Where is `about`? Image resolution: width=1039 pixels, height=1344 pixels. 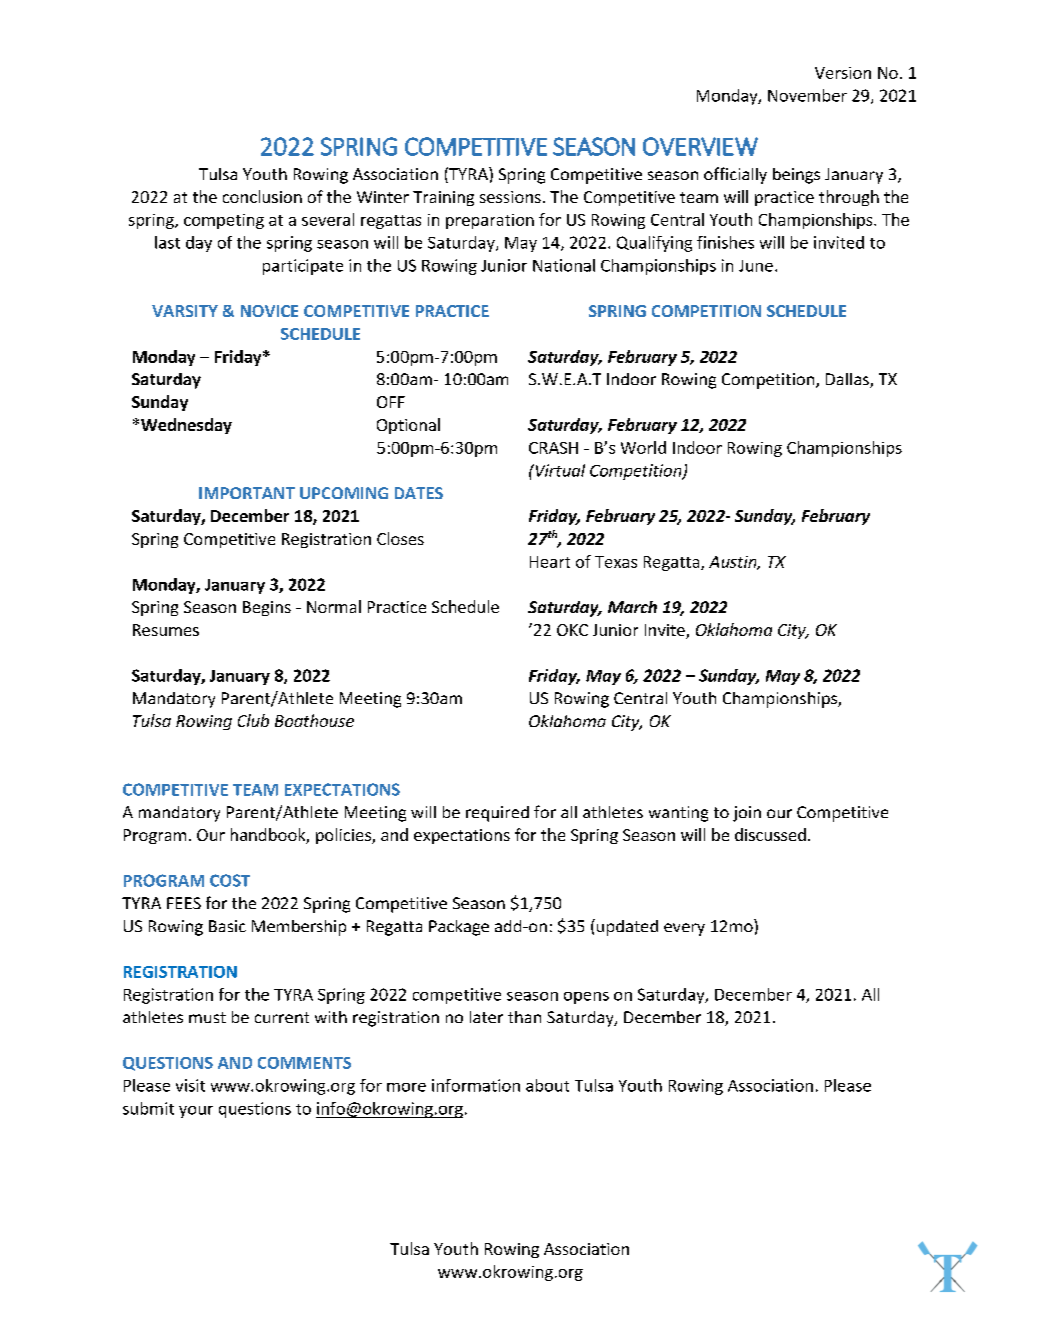 about is located at coordinates (547, 1085).
